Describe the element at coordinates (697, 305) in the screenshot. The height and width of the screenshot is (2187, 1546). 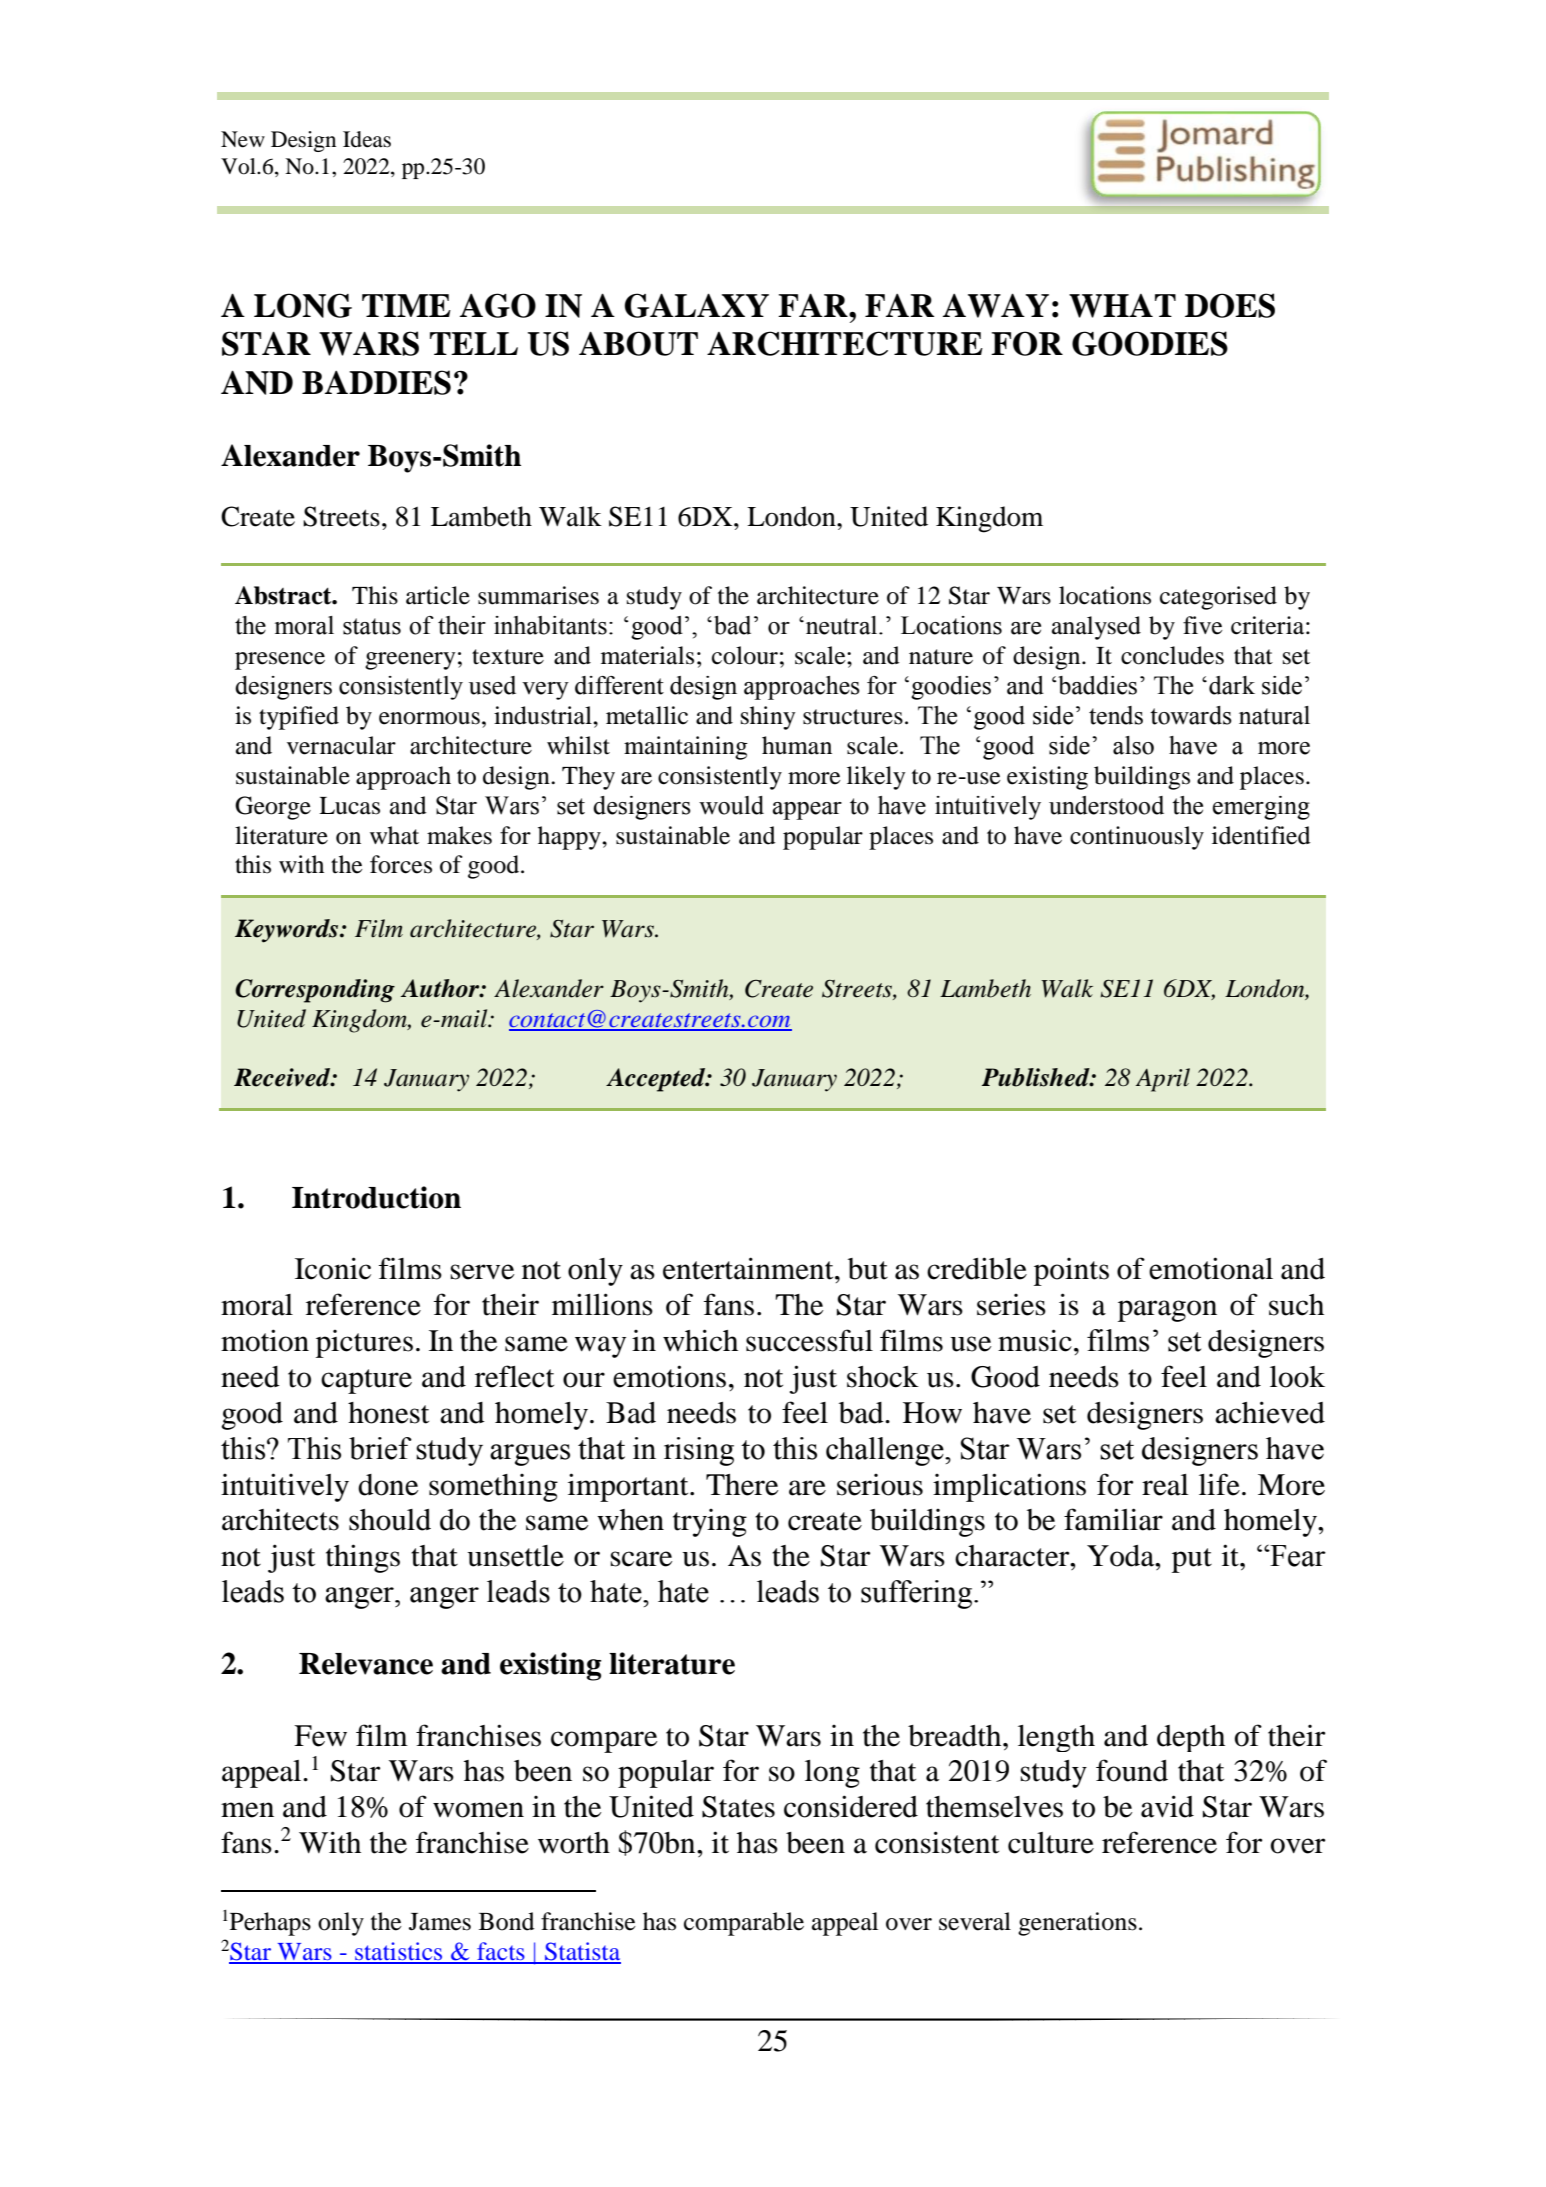
I see `GALAXY` at that location.
